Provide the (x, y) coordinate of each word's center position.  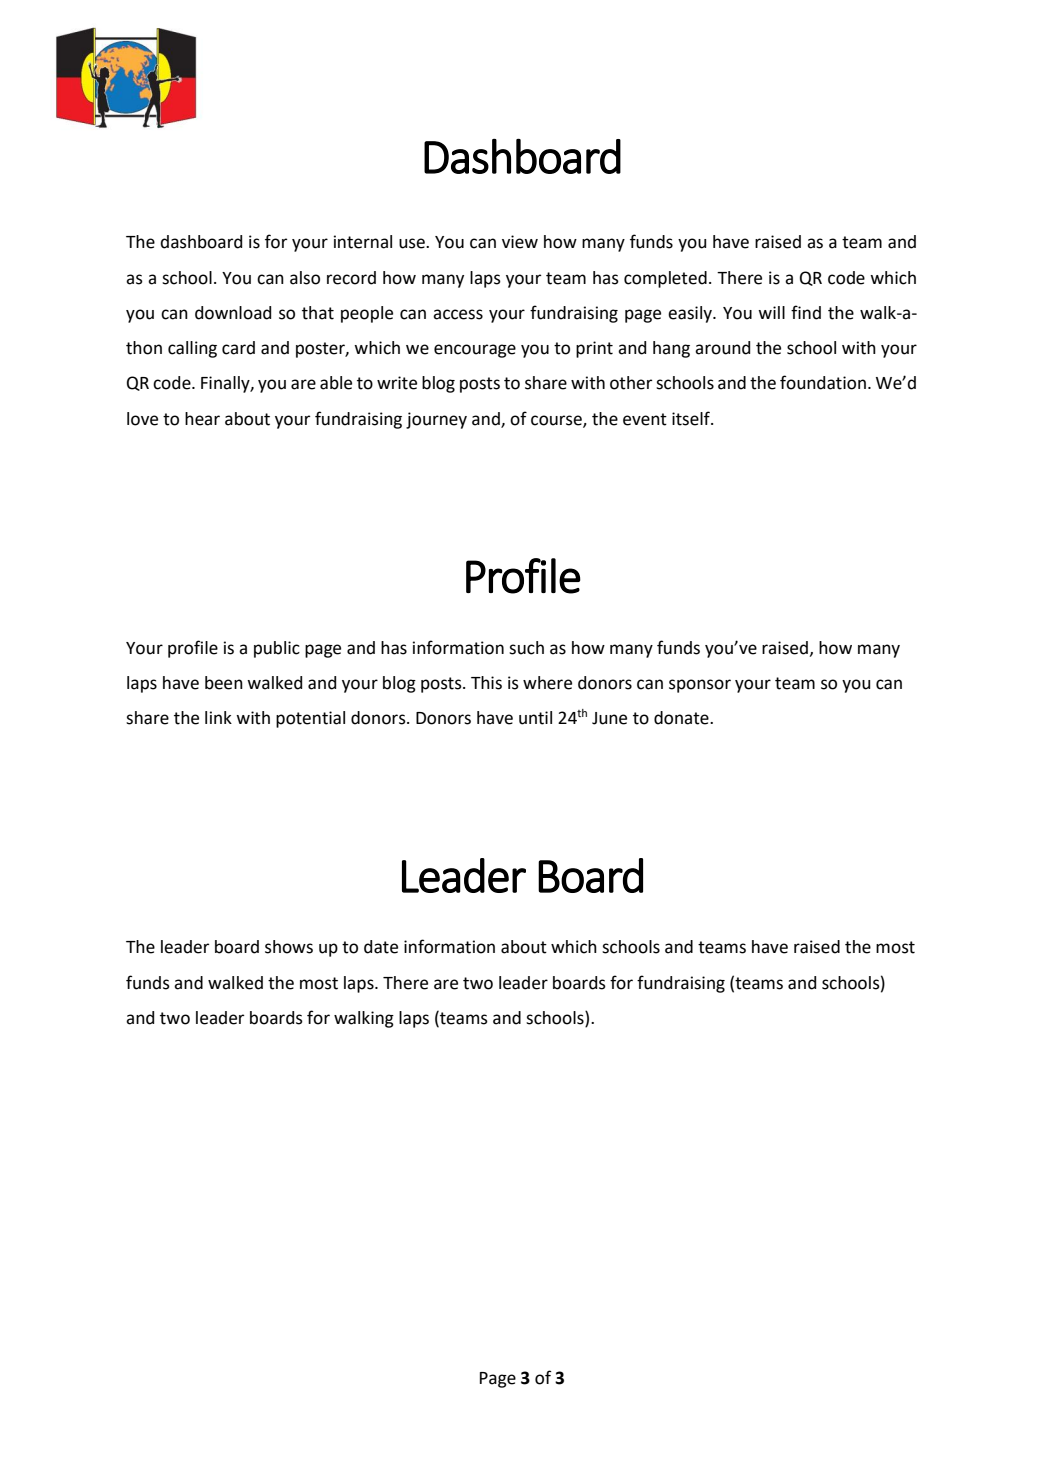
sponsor (700, 686)
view (520, 242)
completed (665, 279)
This (486, 683)
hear (202, 419)
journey (436, 420)
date (381, 947)
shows (289, 947)
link (218, 717)
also (305, 278)
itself (692, 418)
